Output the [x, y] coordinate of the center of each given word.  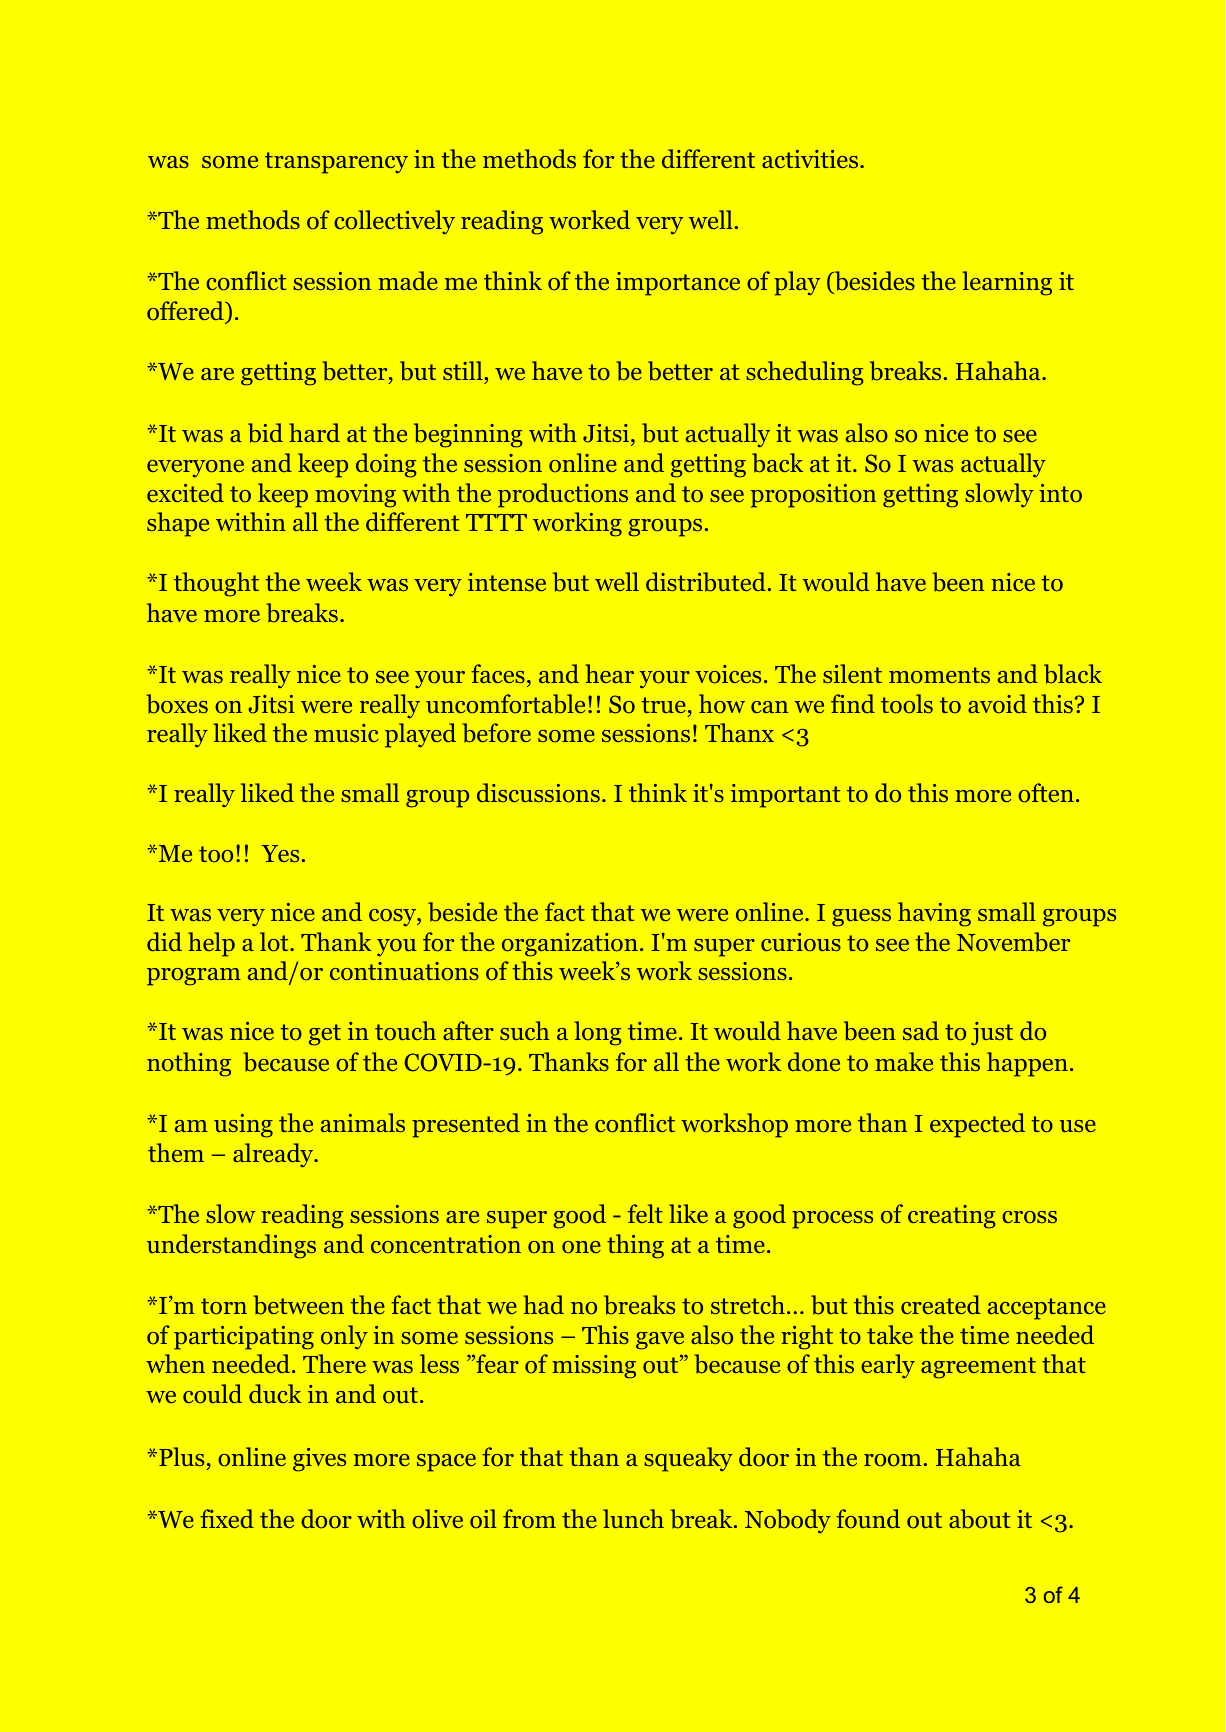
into [1060, 493]
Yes [280, 853]
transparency [336, 163]
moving [355, 496]
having [934, 914]
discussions [538, 793]
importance [678, 284]
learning [1007, 283]
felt [645, 1213]
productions [563, 495]
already [274, 1155]
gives [319, 1460]
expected [977, 1125]
